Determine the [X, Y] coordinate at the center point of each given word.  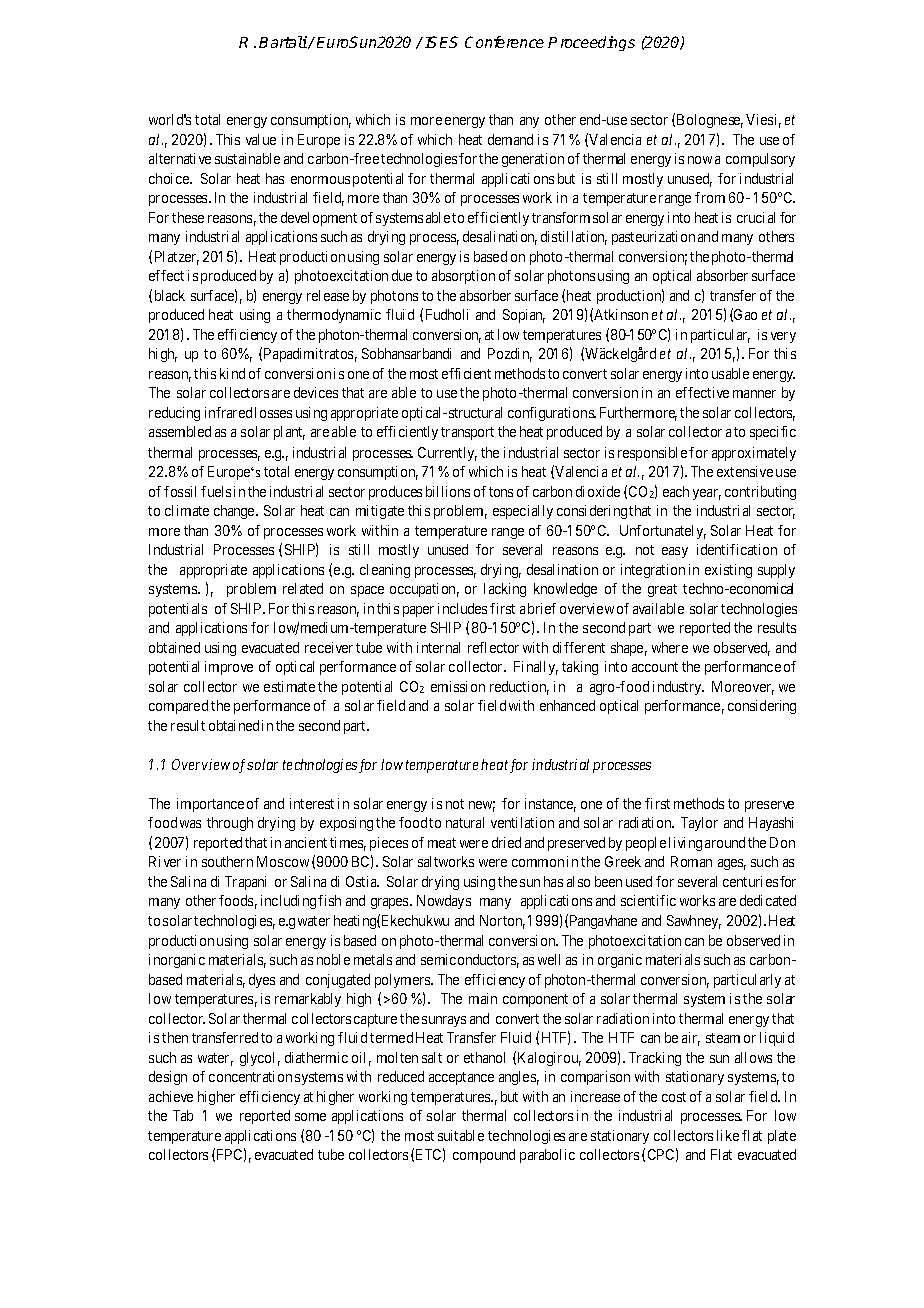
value [261, 139]
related [303, 588]
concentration [250, 1076]
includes [462, 608]
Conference [504, 42]
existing [728, 571]
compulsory [760, 160]
